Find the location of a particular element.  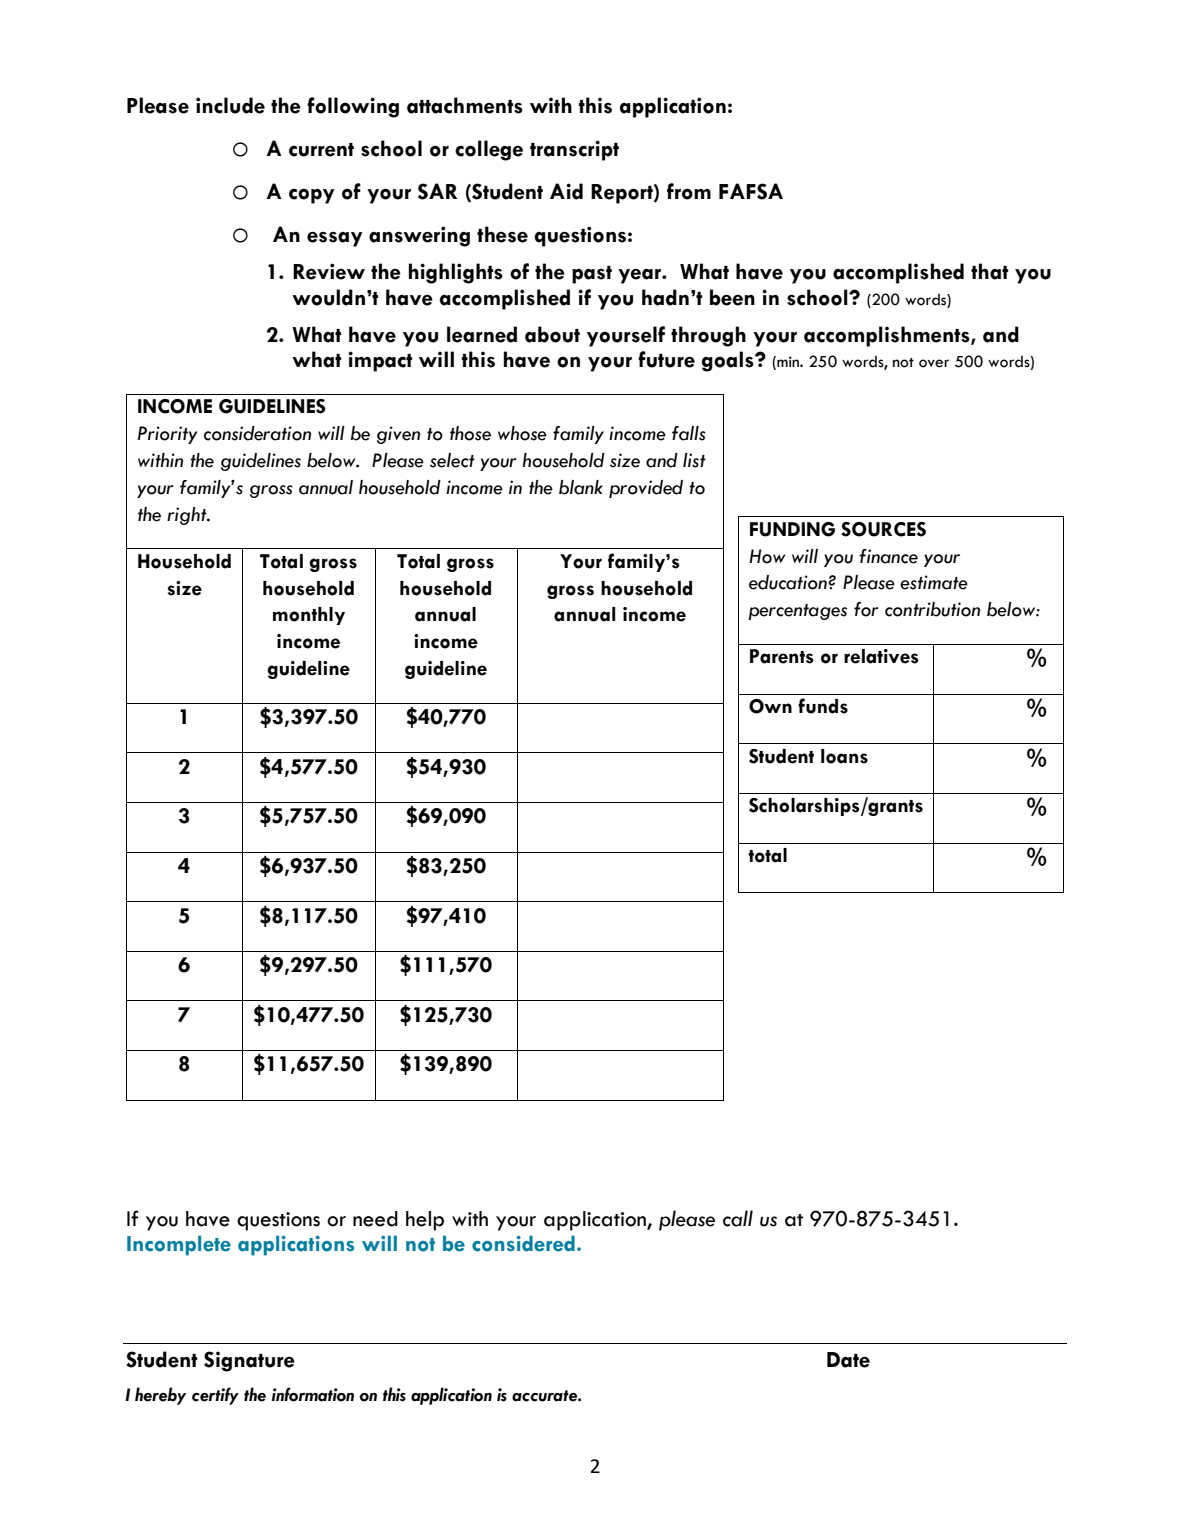

monthly is located at coordinates (309, 616).
